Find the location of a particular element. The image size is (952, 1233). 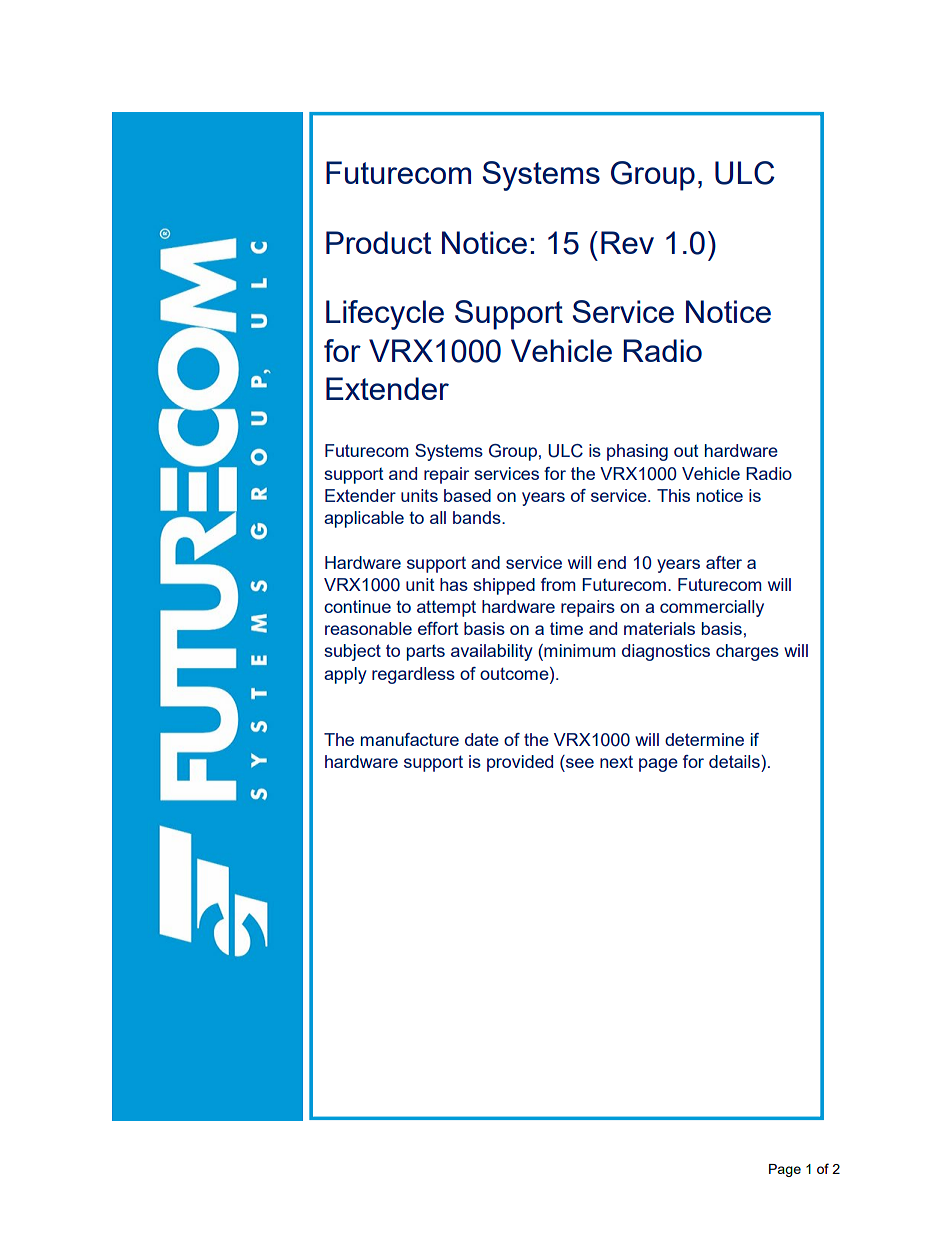

Product is located at coordinates (378, 242).
